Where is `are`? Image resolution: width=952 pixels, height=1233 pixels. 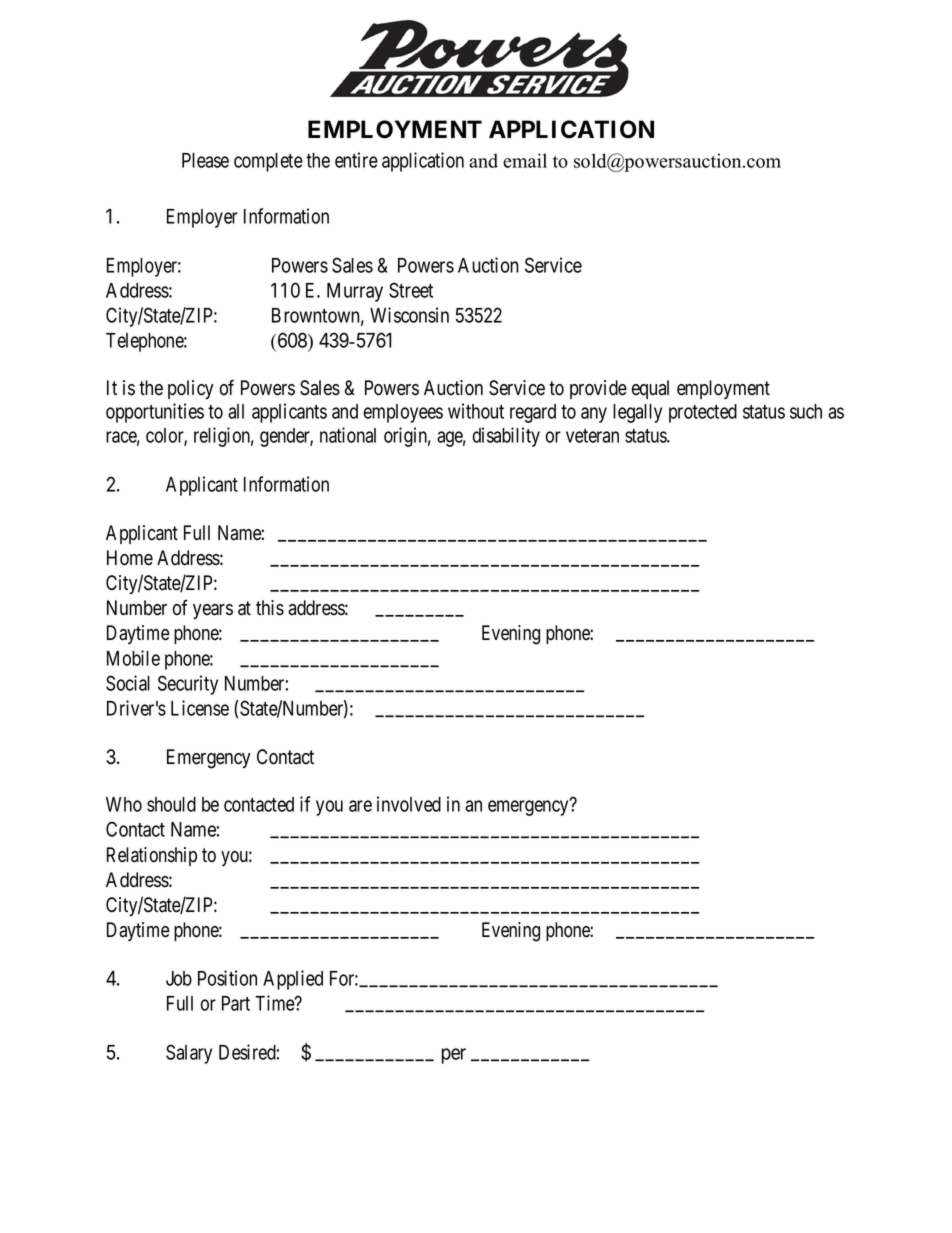 are is located at coordinates (360, 806).
